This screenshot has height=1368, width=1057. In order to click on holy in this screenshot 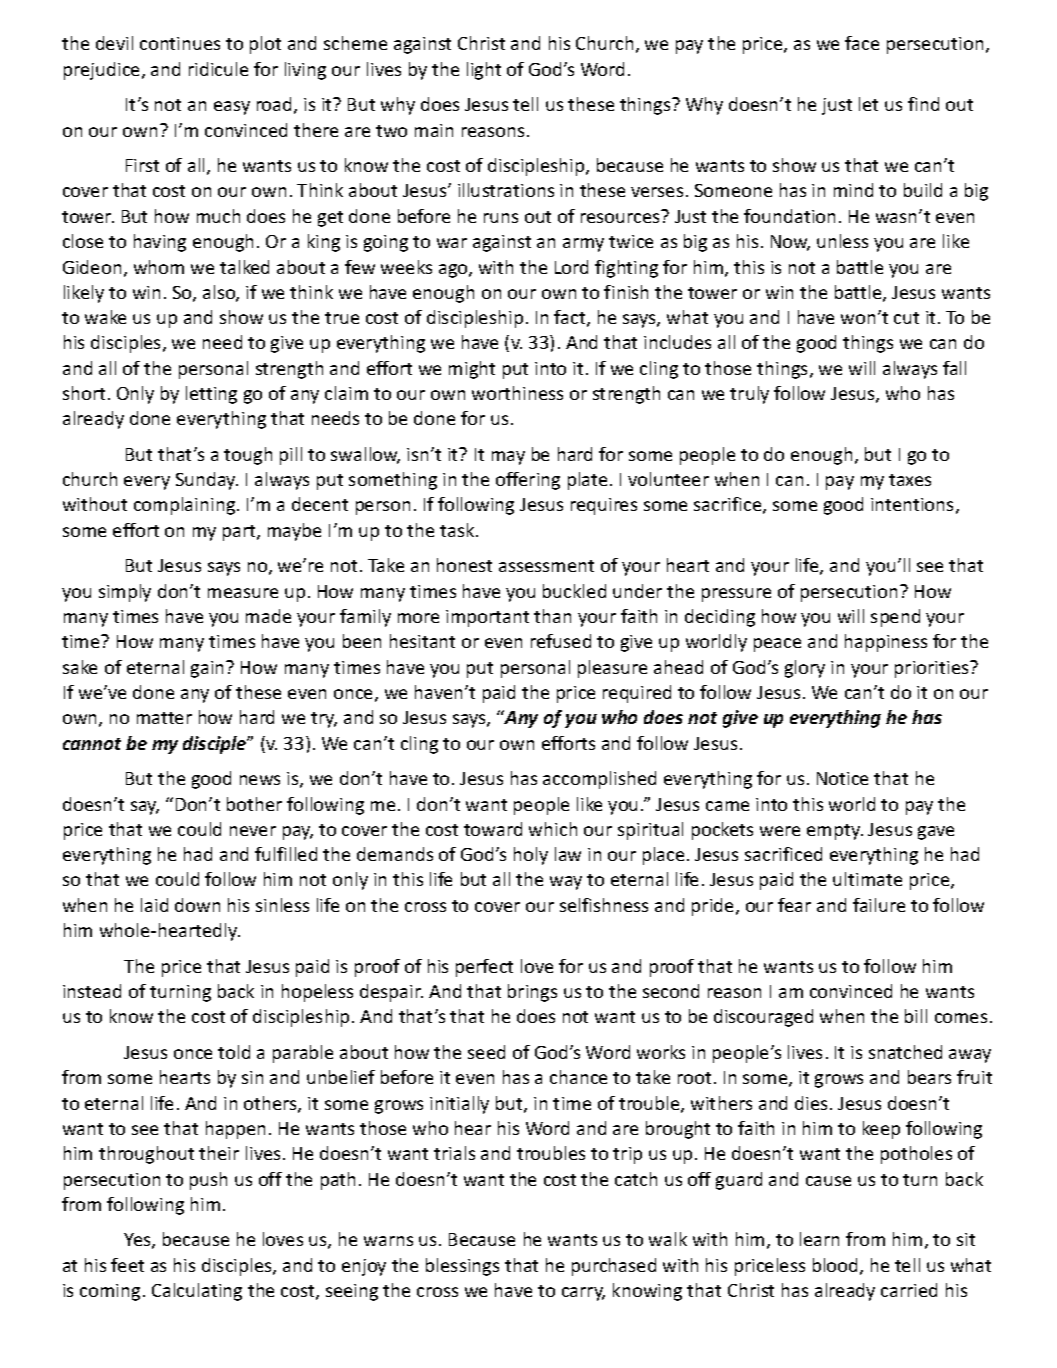, I will do `click(531, 856)`.
